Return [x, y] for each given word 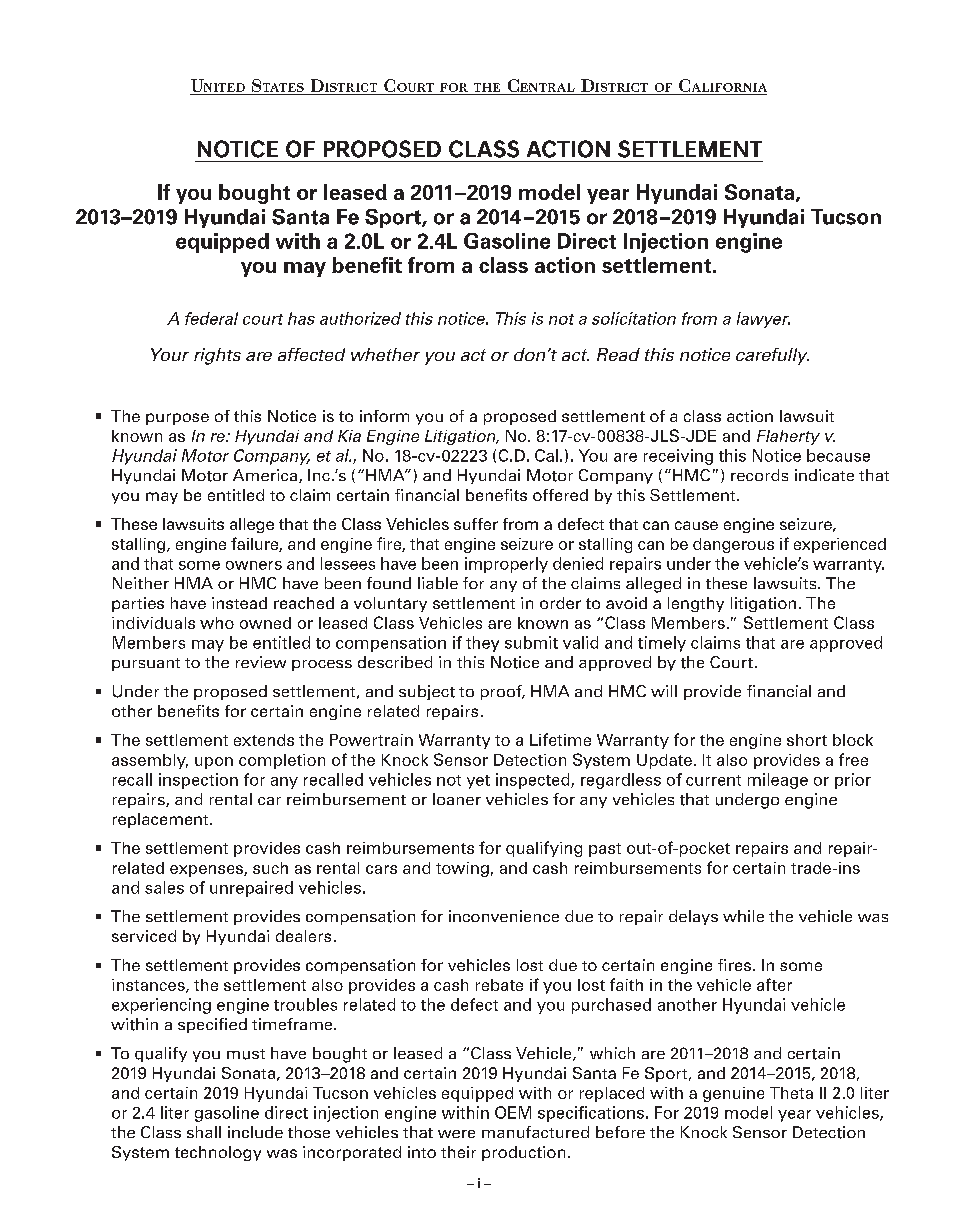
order [560, 603]
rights [217, 356]
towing [462, 869]
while [743, 916]
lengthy [696, 604]
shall [204, 1132]
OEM [513, 1112]
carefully [772, 356]
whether [385, 354]
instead [239, 603]
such [270, 868]
